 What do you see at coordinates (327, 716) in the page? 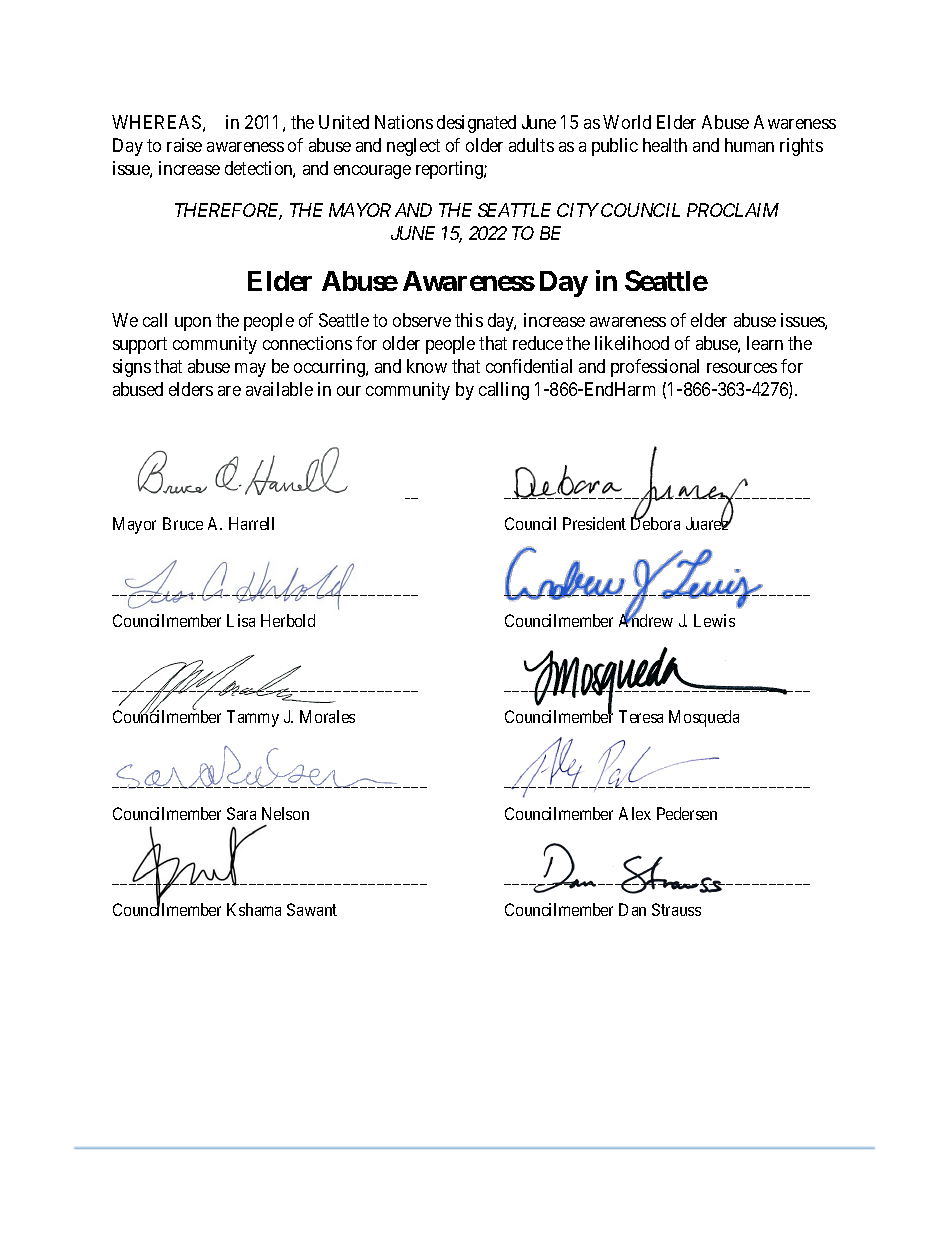
I see `Morales` at bounding box center [327, 716].
